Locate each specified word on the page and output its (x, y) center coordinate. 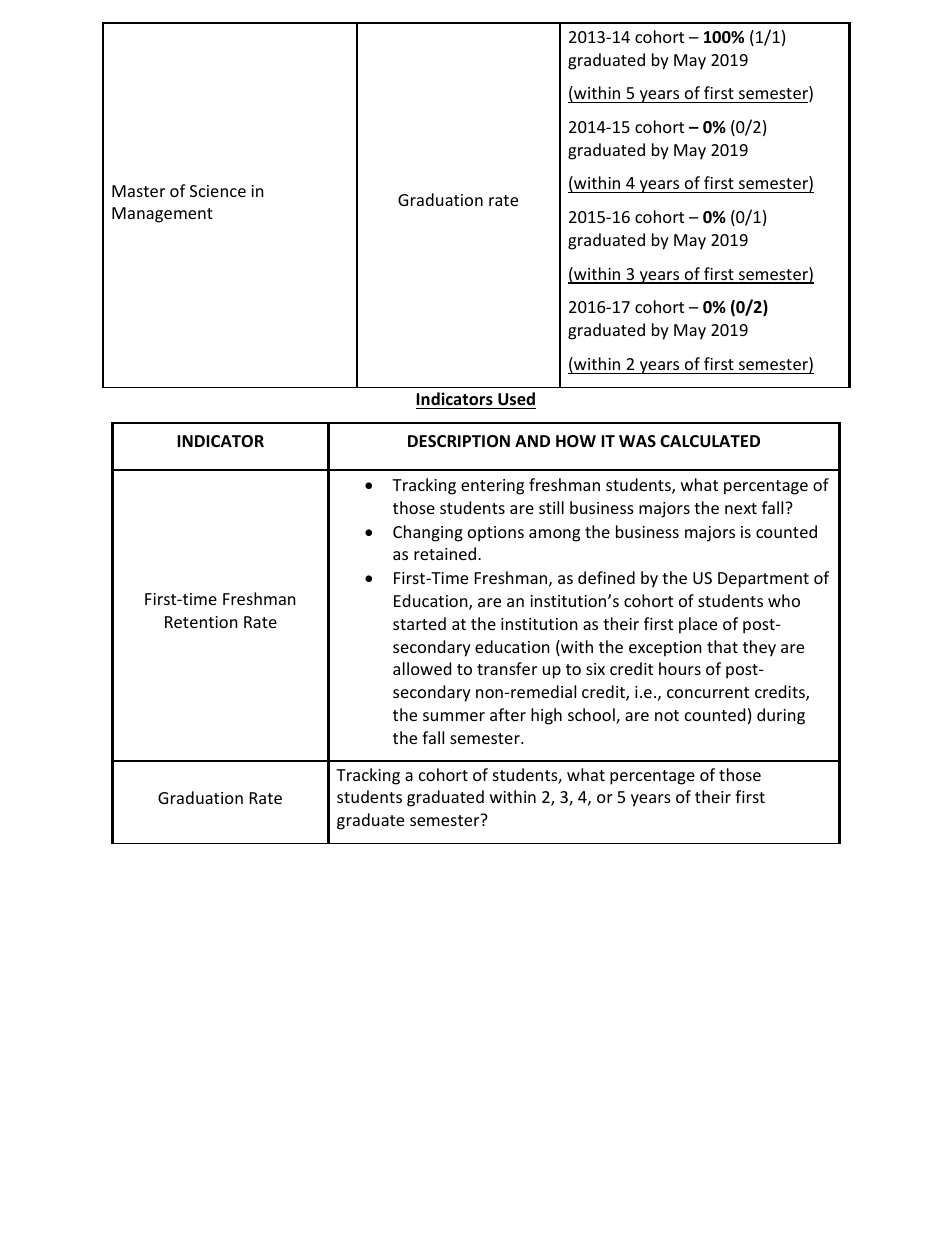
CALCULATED (710, 441)
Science (218, 191)
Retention (201, 622)
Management (162, 215)
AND (532, 441)
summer (454, 716)
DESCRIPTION (459, 441)
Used (516, 399)
